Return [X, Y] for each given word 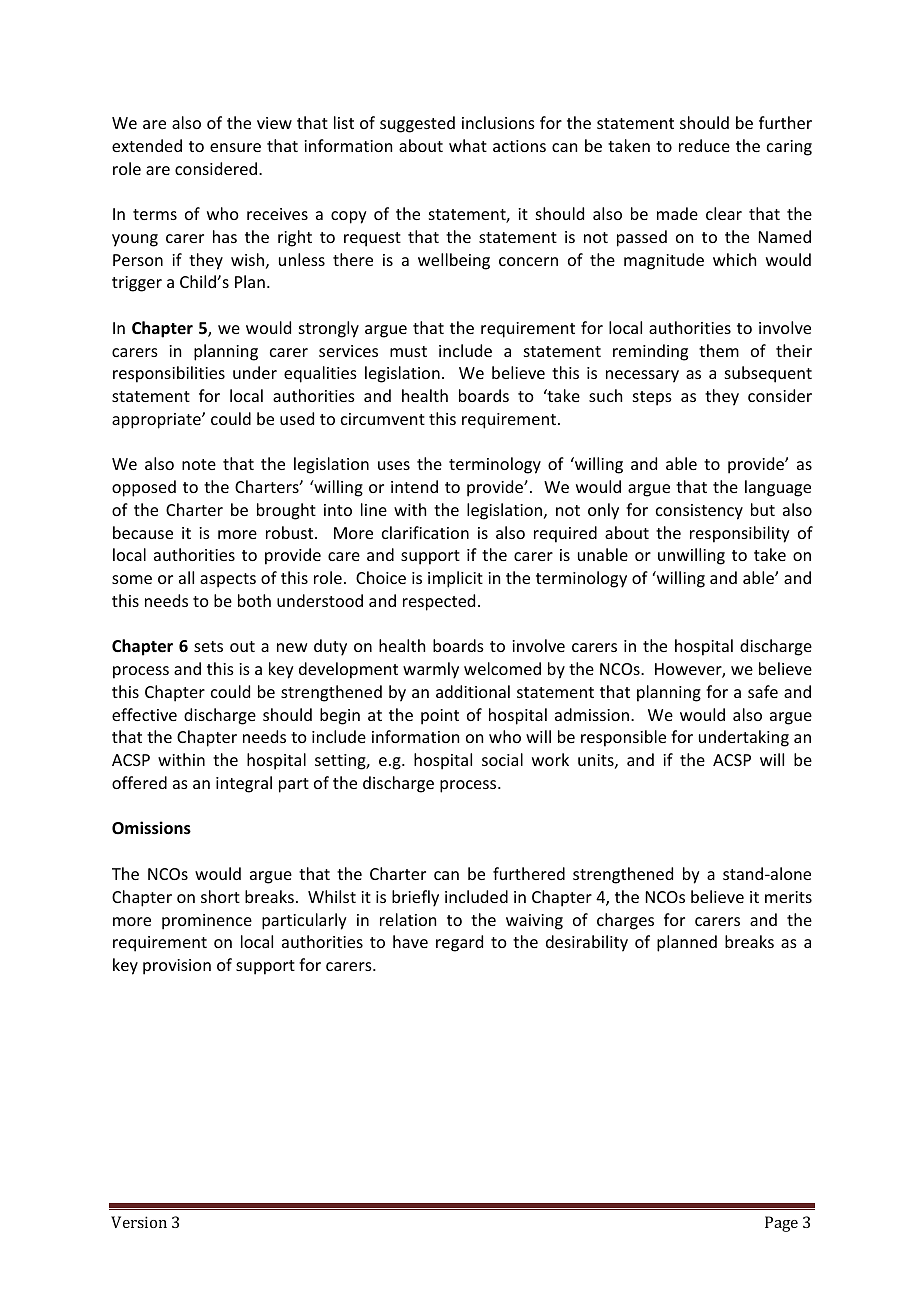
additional [473, 691]
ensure [235, 147]
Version [139, 1222]
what [468, 145]
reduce [704, 145]
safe [763, 691]
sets [208, 646]
